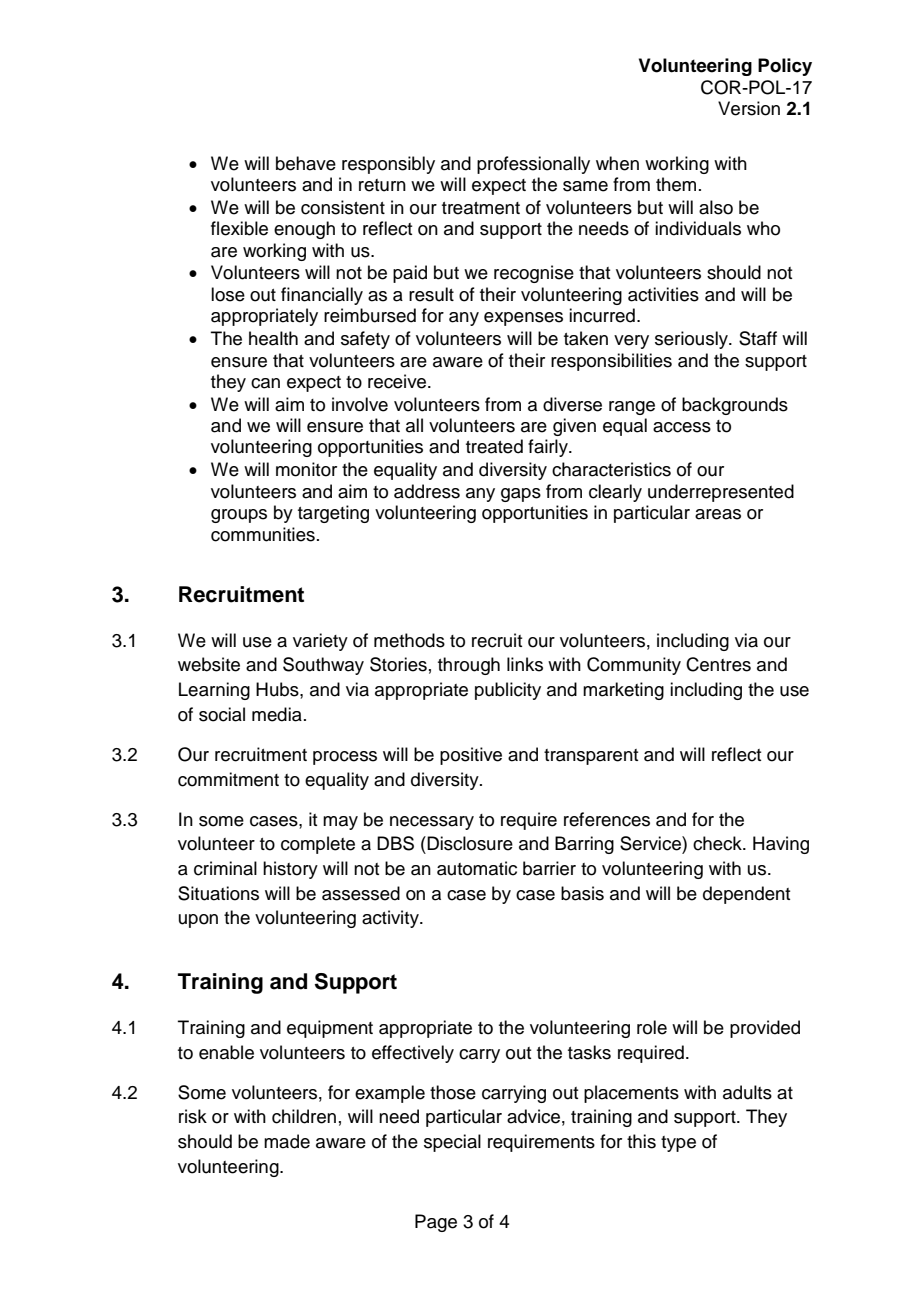 This screenshot has height=1308, width=924. Describe the element at coordinates (533, 165) in the screenshot. I see `professionally` at that location.
